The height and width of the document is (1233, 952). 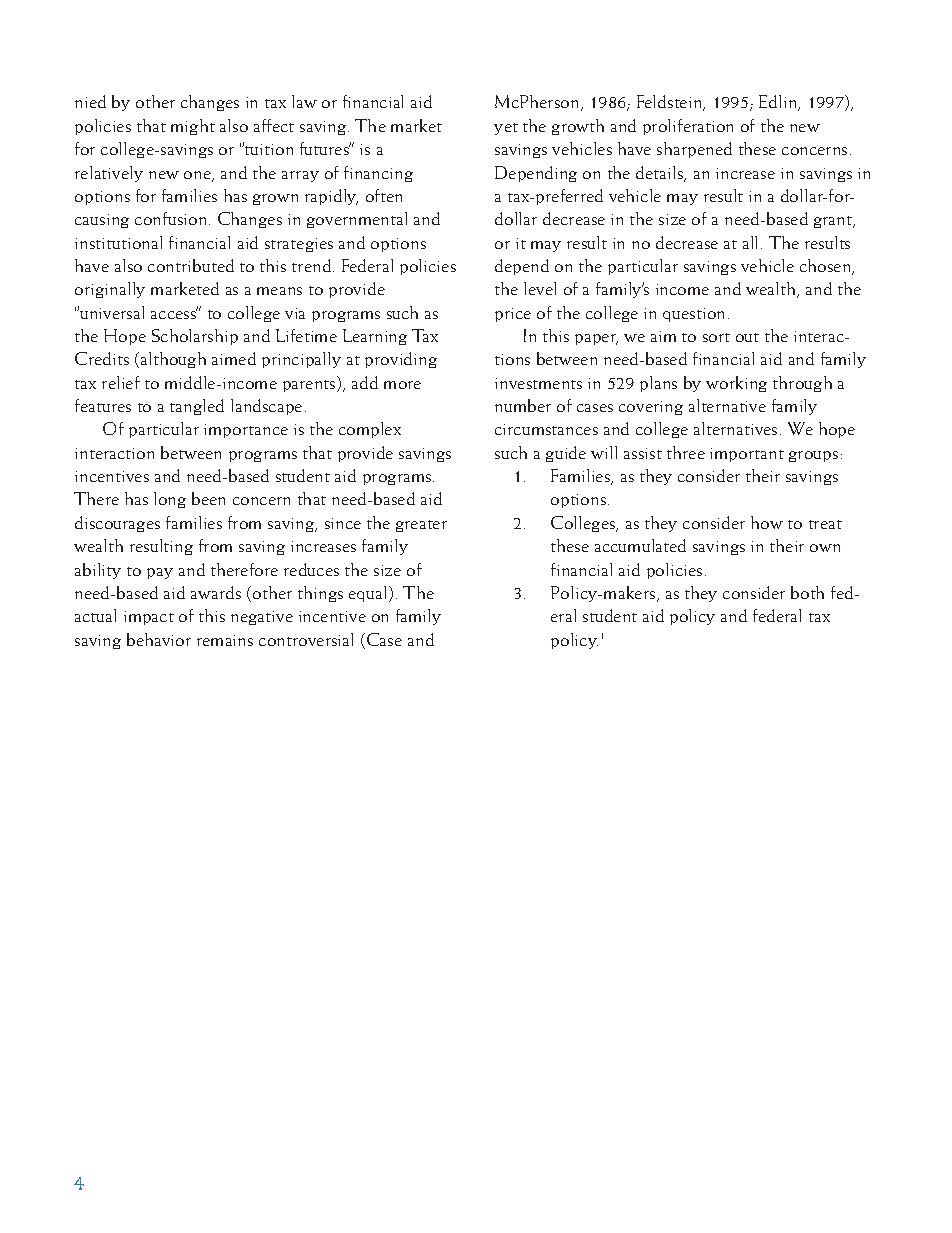 What do you see at coordinates (736, 384) in the document?
I see `working` at bounding box center [736, 384].
